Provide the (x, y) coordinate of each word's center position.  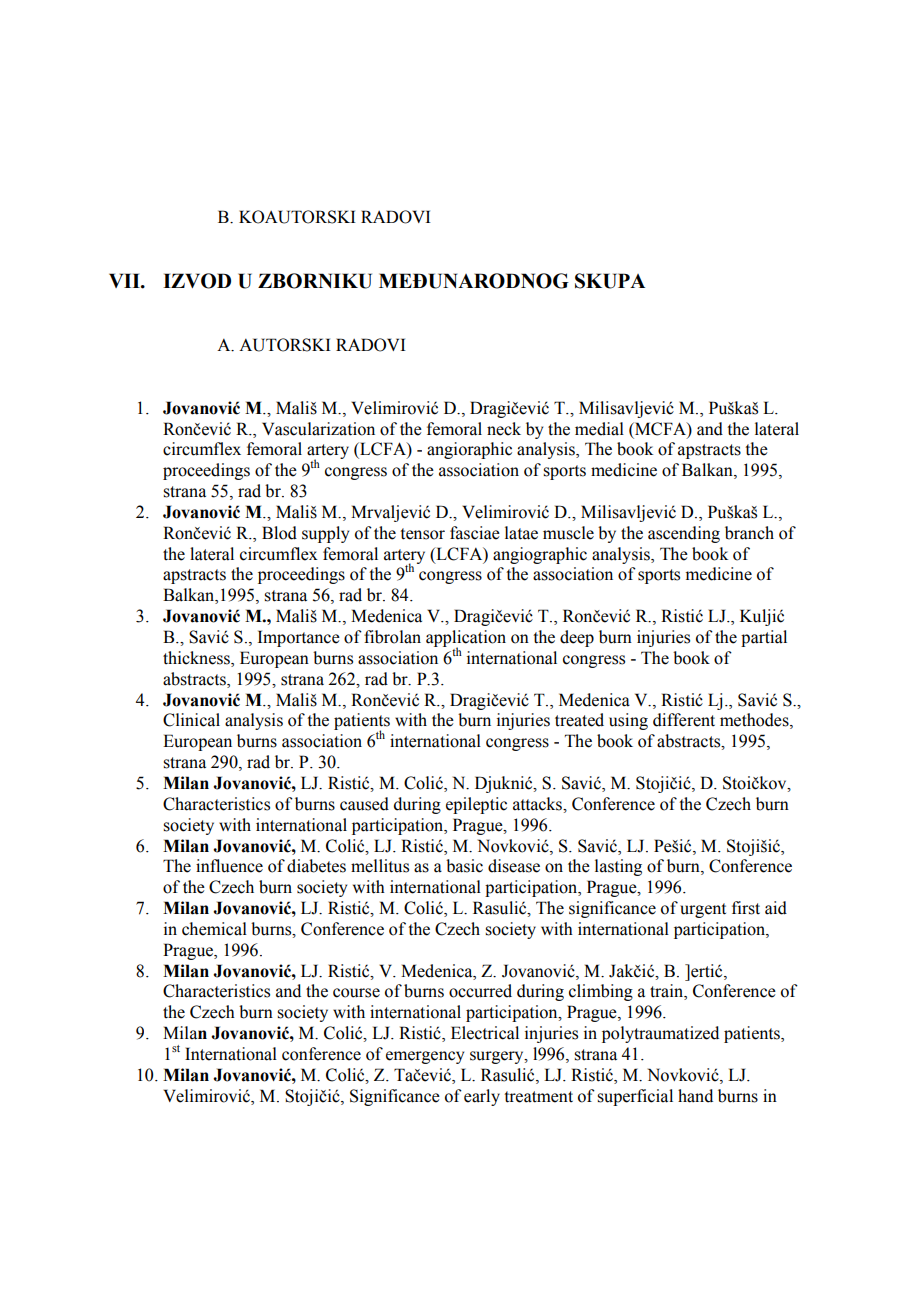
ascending (684, 534)
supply (325, 534)
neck (504, 429)
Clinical (191, 720)
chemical (214, 929)
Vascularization (318, 429)
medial (599, 429)
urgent (703, 910)
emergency (425, 1057)
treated (579, 720)
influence (229, 866)
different (684, 720)
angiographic (540, 555)
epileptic (476, 805)
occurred (480, 991)
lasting (618, 867)
